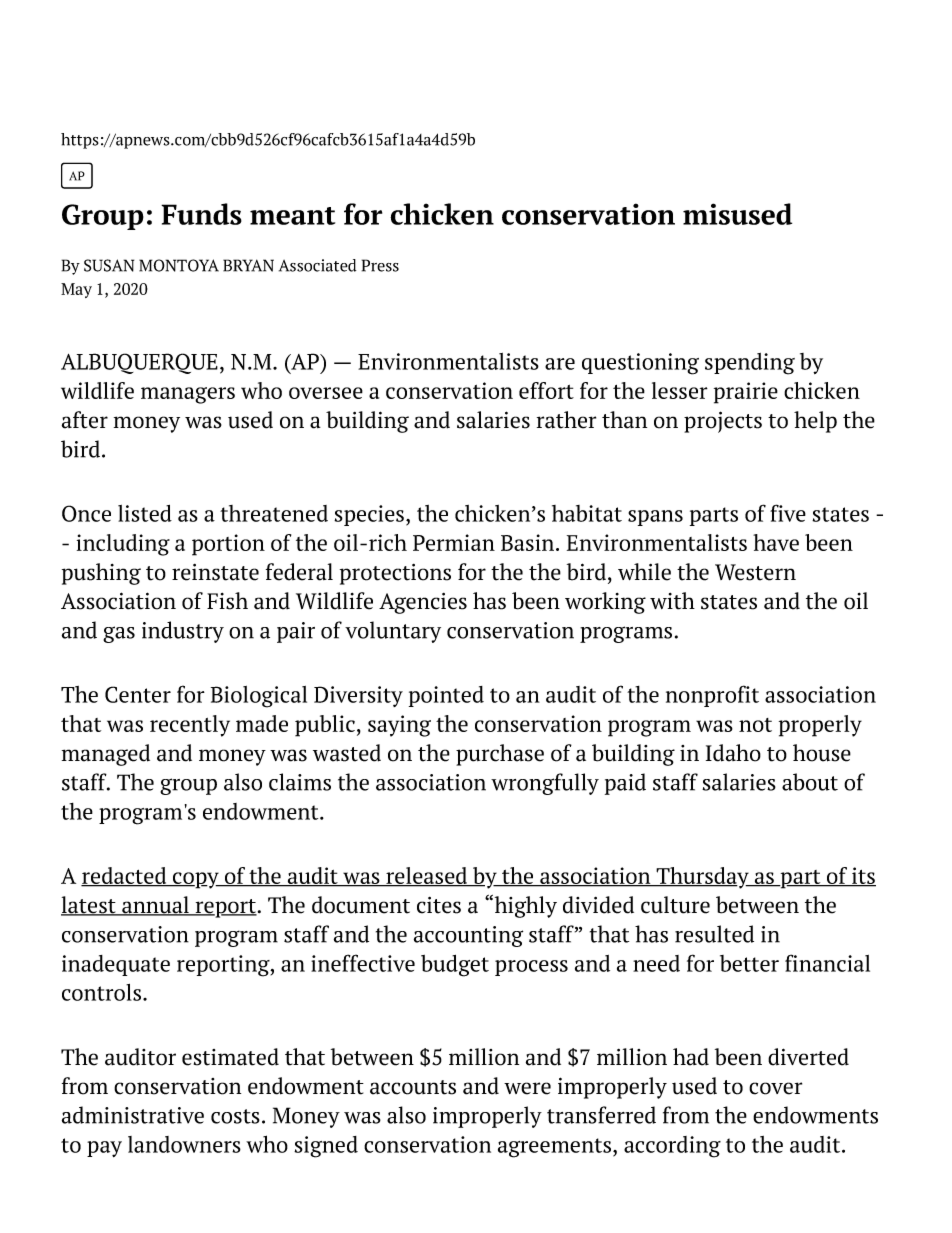 This document has height=1233, width=952. I want to click on administrative, so click(133, 1115).
